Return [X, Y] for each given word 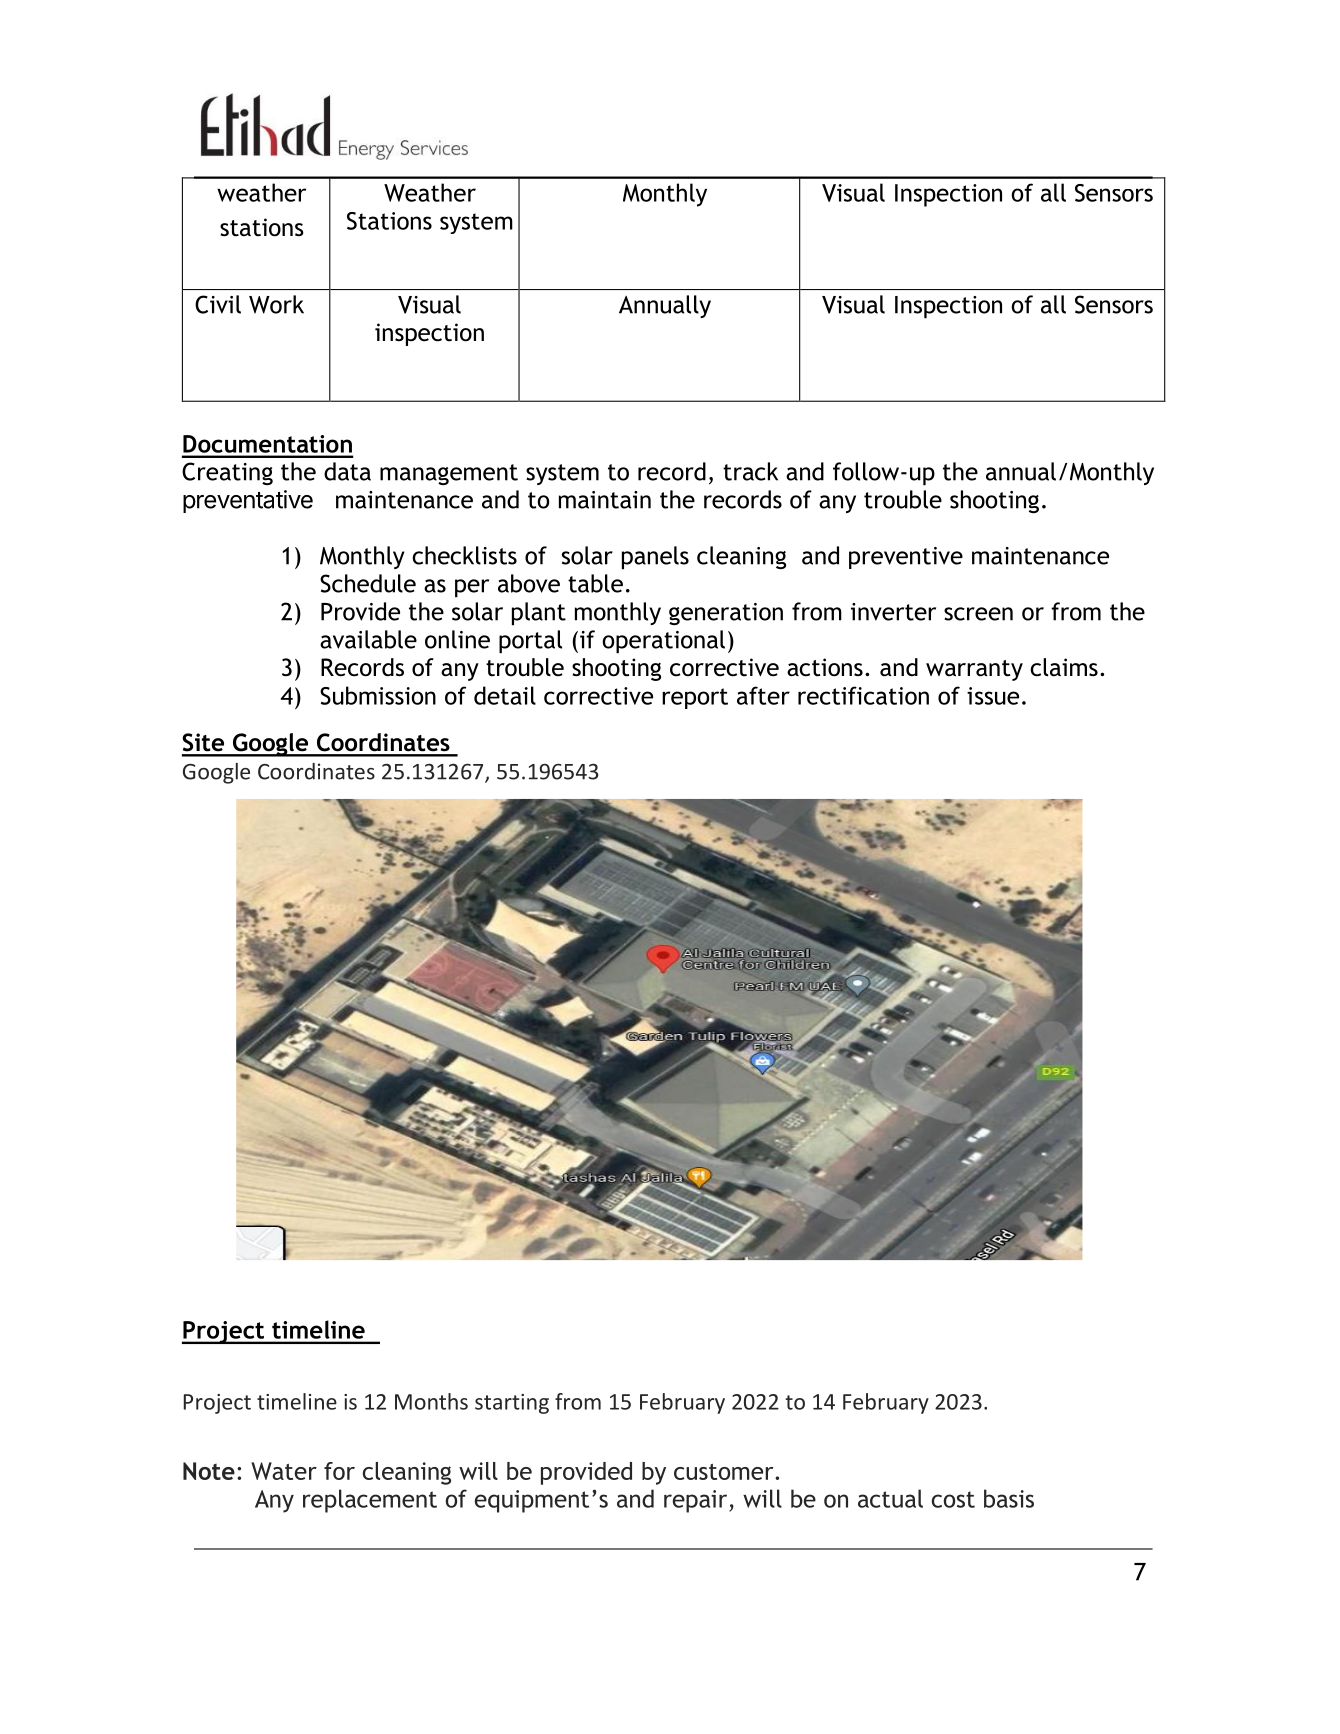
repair [697, 1501]
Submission [378, 695]
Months [431, 1401]
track [750, 471]
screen [978, 614]
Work [276, 304]
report [695, 698]
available [368, 639]
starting [512, 1404]
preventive [906, 558]
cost [953, 1499]
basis [1009, 1498]
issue [993, 696]
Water [284, 1471]
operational [663, 642]
